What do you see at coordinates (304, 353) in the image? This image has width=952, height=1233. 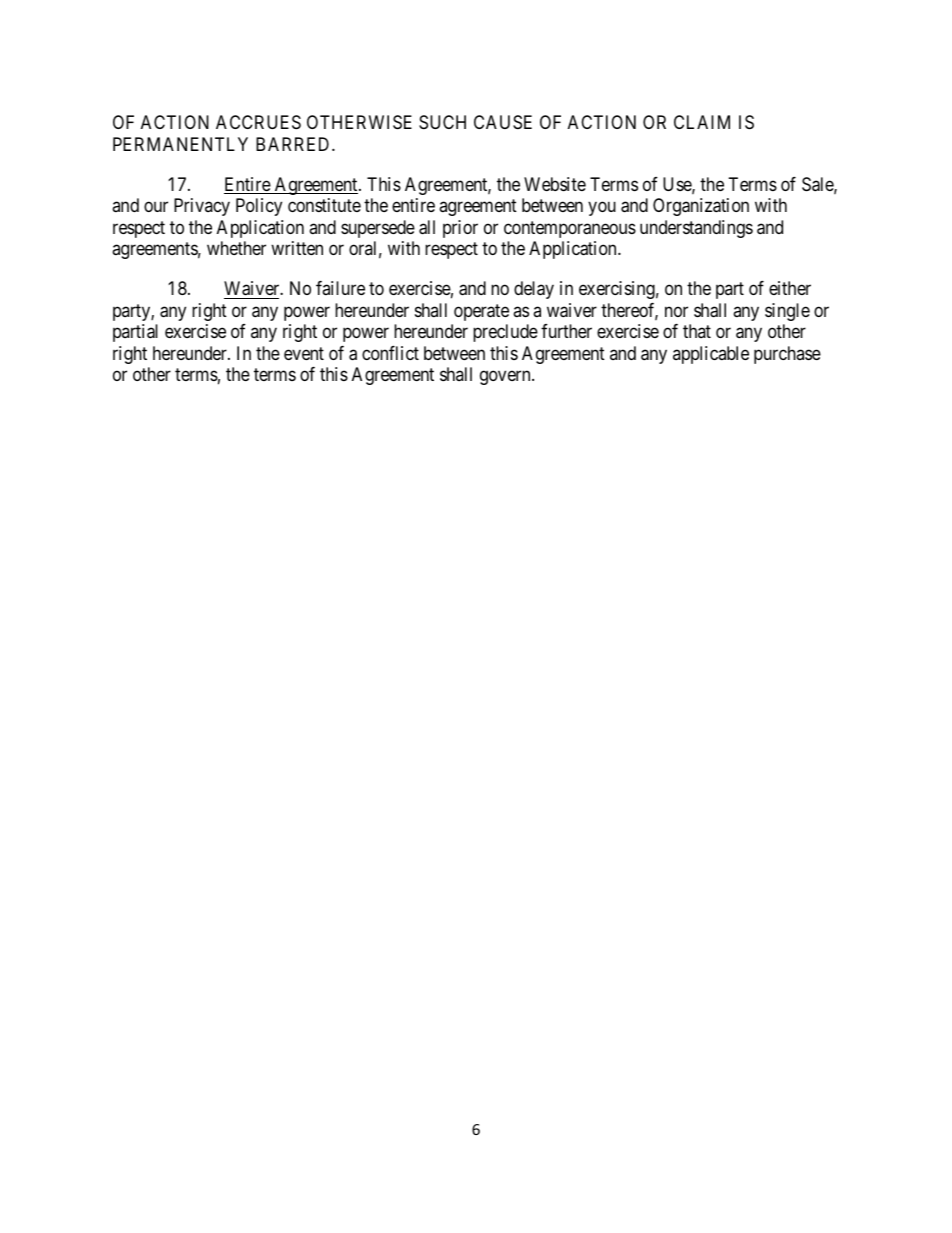 I see `event` at bounding box center [304, 353].
